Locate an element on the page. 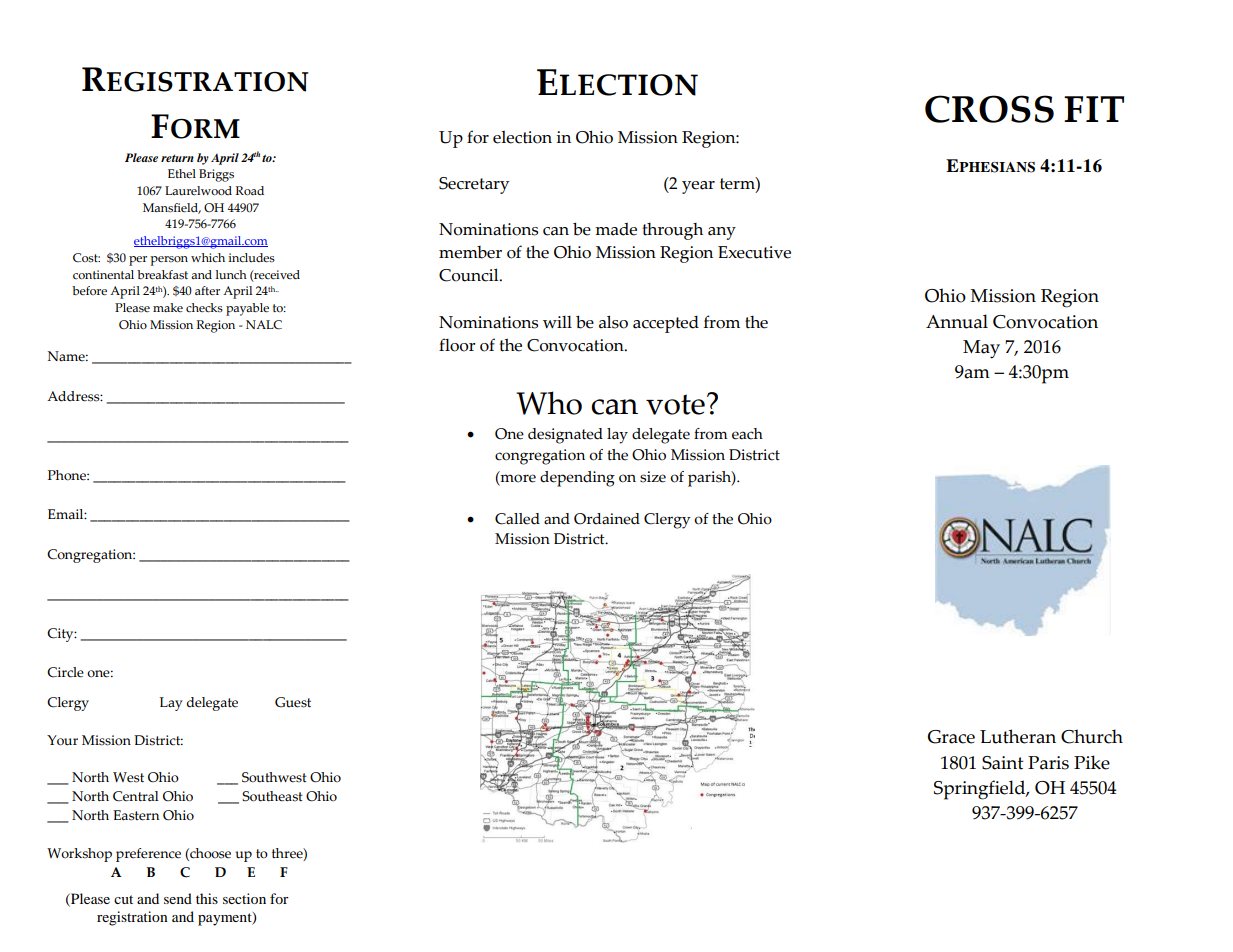 This image has width=1233, height=952. section is located at coordinates (244, 898).
